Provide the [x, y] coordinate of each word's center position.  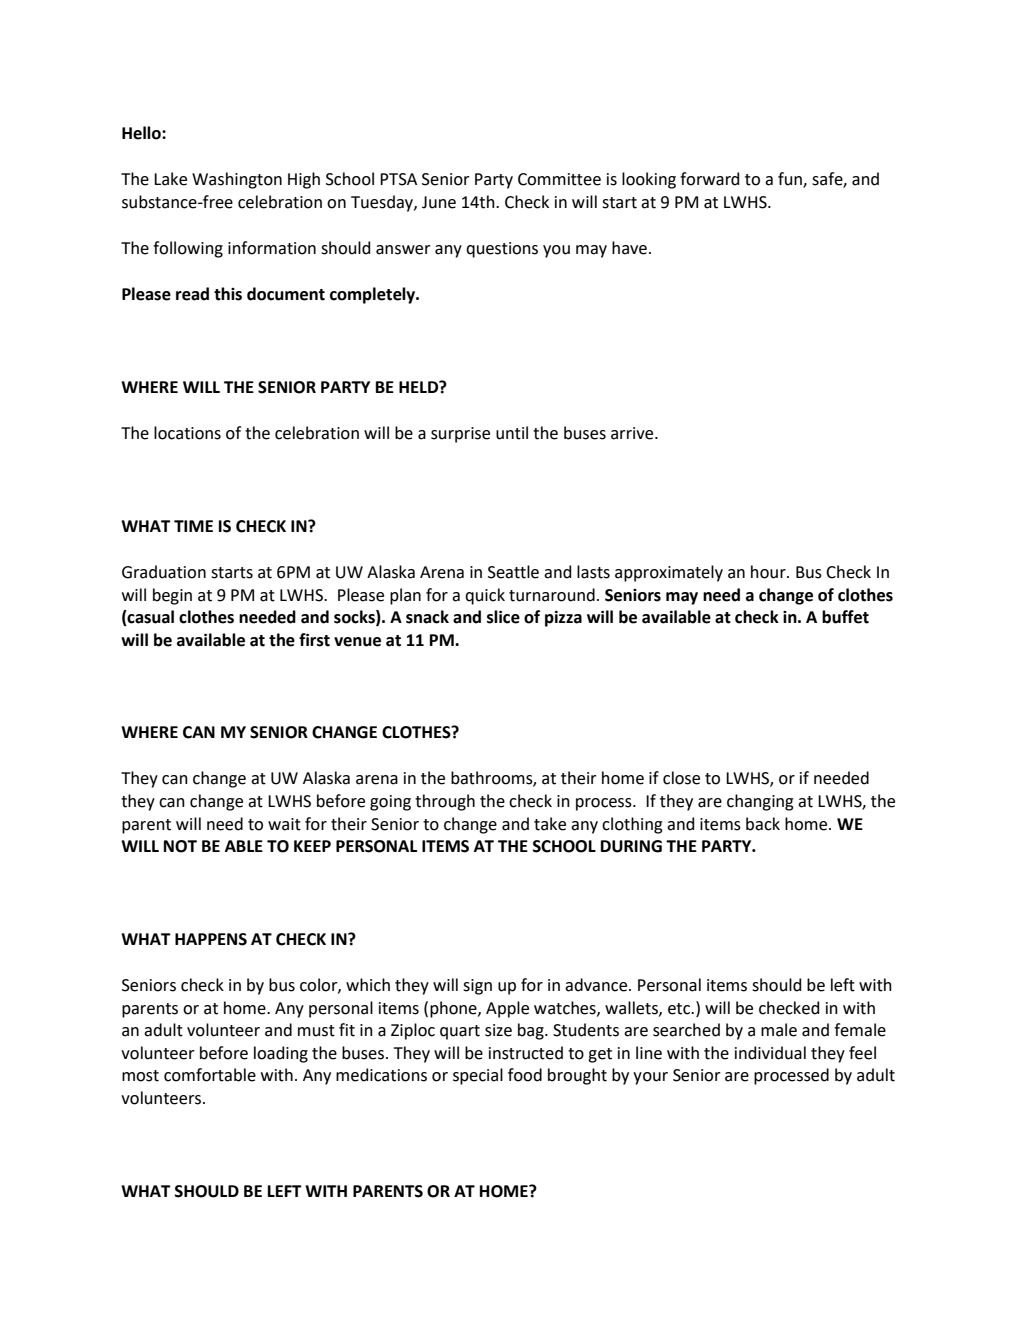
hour [769, 572]
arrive [633, 433]
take [550, 824]
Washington [237, 180]
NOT [180, 846]
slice [503, 617]
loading [281, 1054]
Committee [559, 179]
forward [709, 179]
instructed [526, 1053]
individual [770, 1053]
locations [187, 433]
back [763, 824]
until [512, 433]
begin [172, 596]
